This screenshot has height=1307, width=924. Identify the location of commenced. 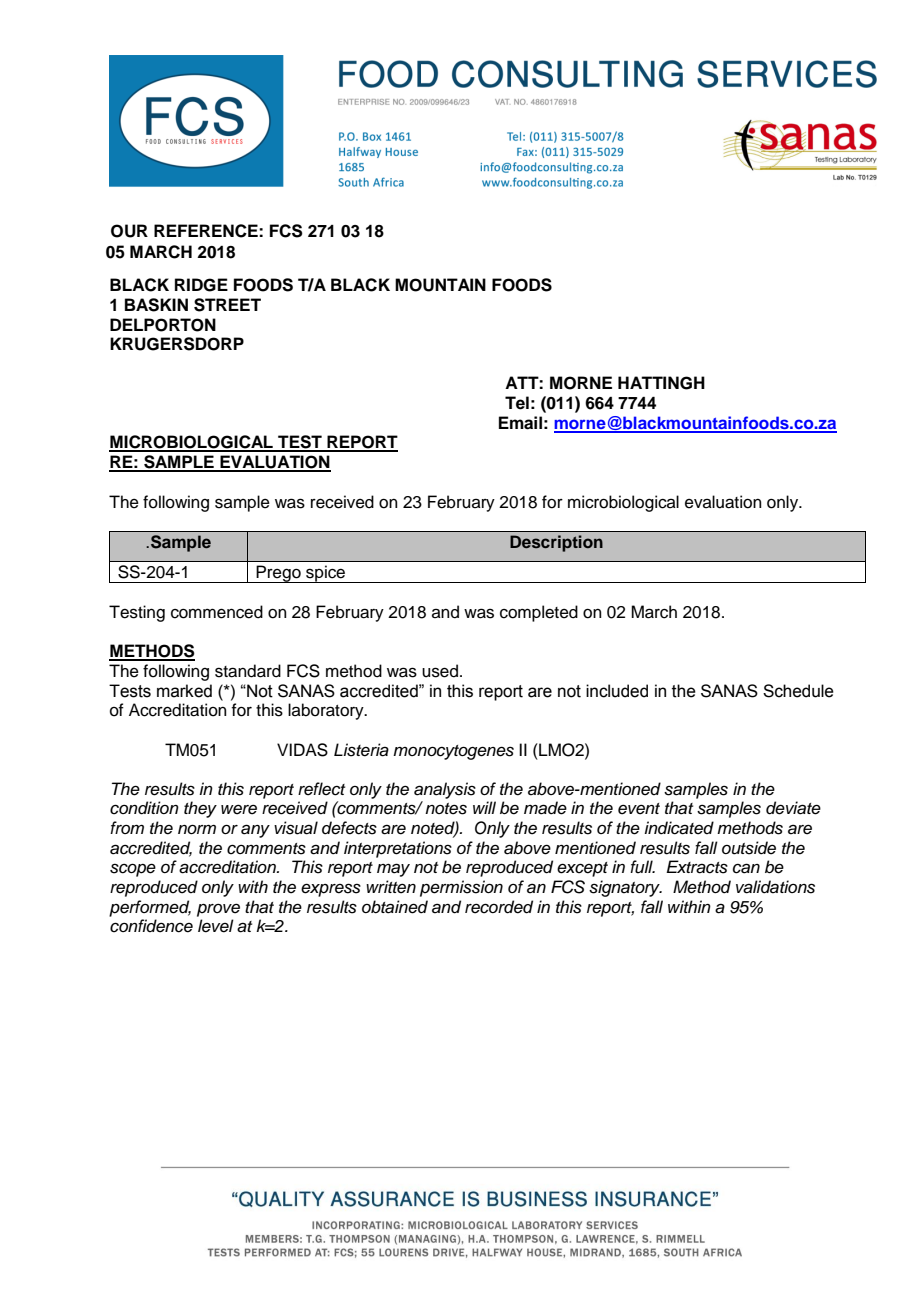
(217, 612).
